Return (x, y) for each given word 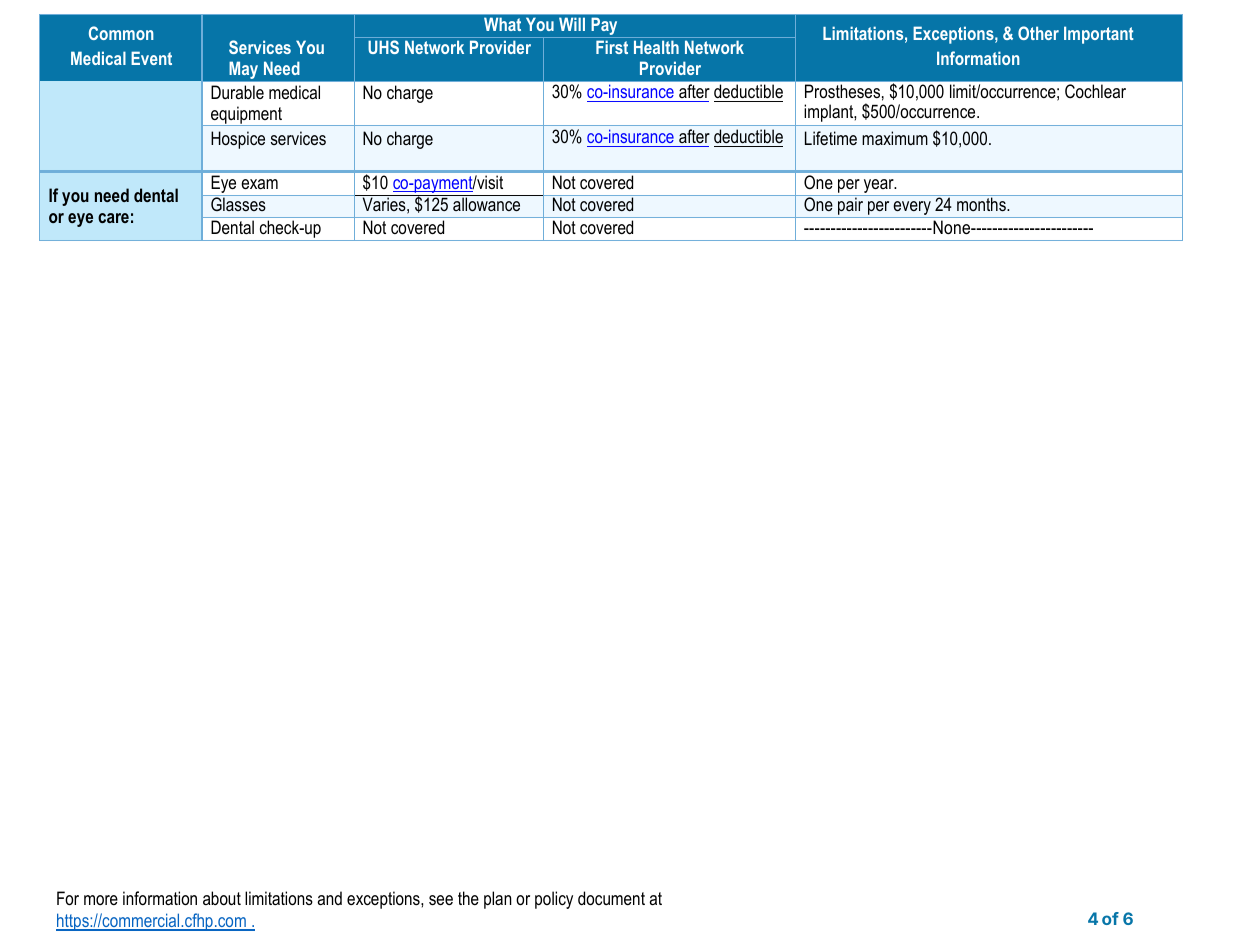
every (912, 209)
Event (151, 58)
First (612, 47)
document (611, 898)
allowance (486, 204)
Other (1038, 33)
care (113, 218)
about (222, 898)
